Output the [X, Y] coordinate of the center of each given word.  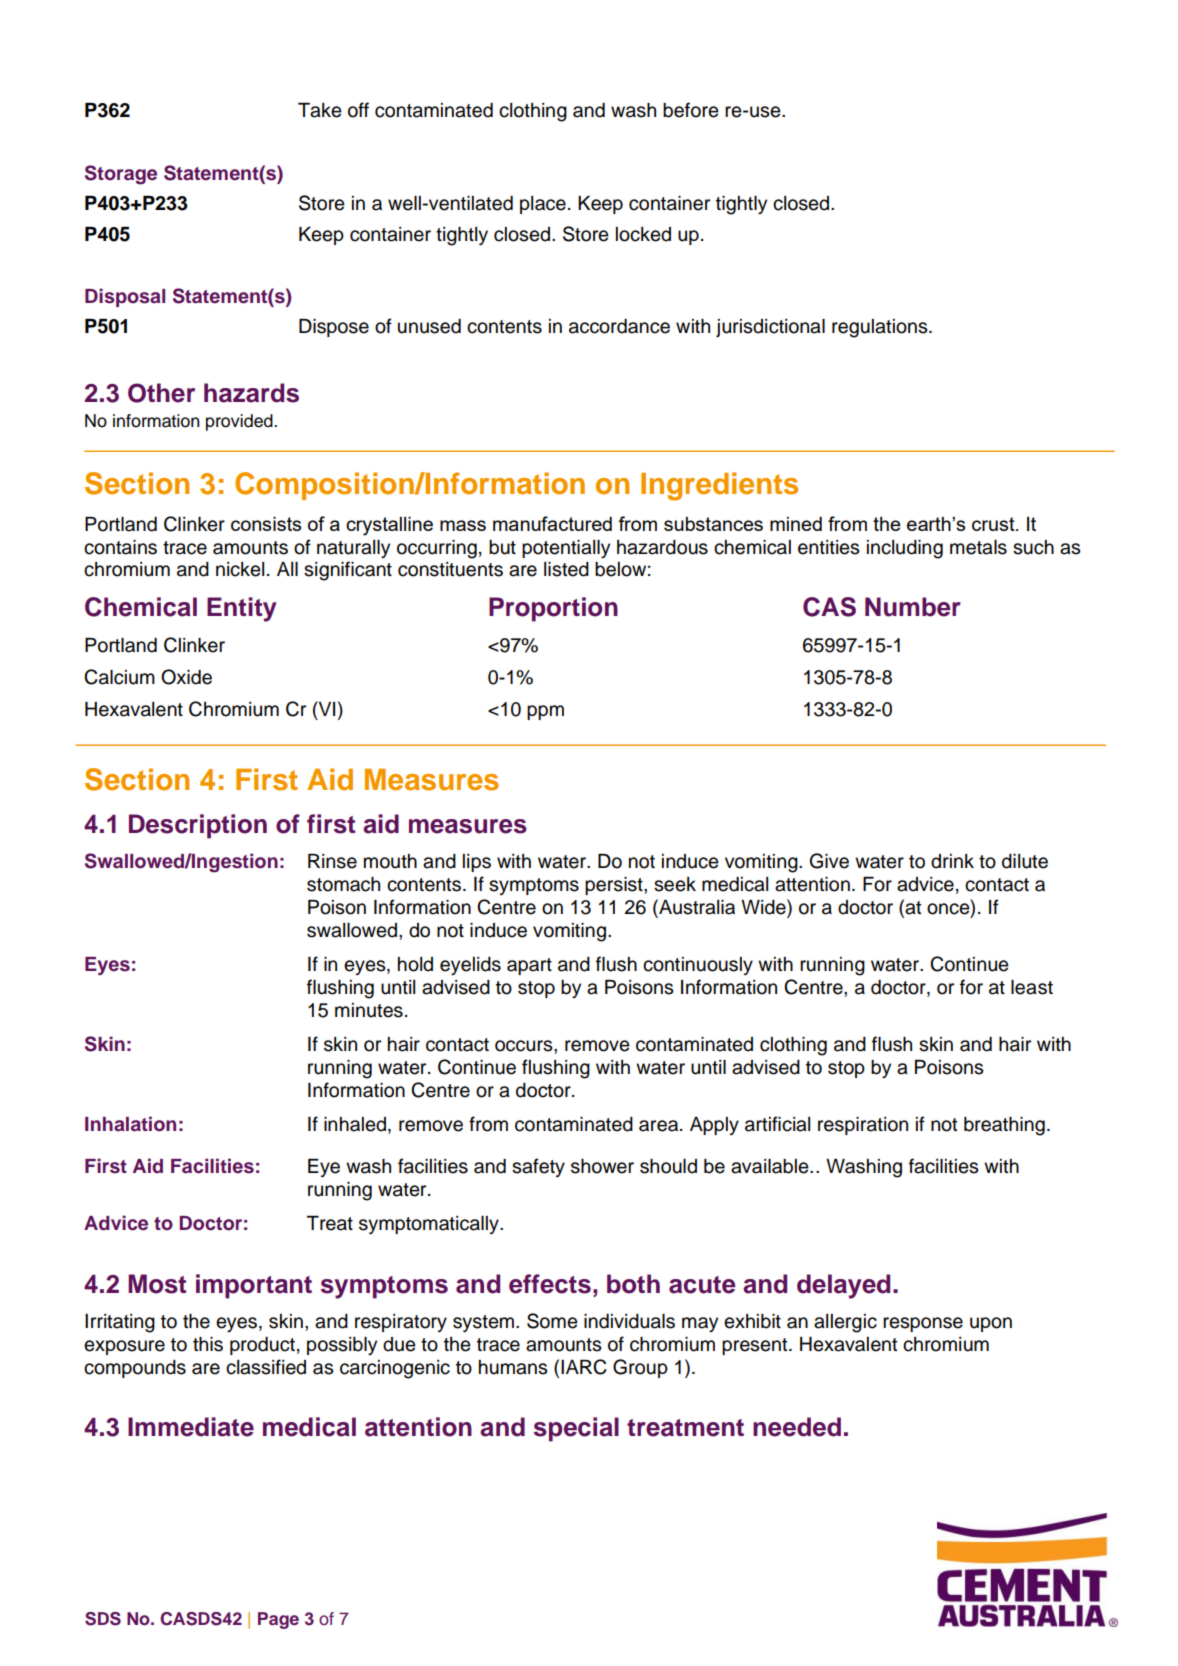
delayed [843, 1286]
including [905, 549]
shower [602, 1166]
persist [615, 886]
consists [266, 524]
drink [952, 861]
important [254, 1286]
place [543, 205]
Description [198, 826]
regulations [881, 328]
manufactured [552, 523]
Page [278, 1620]
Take [320, 110]
